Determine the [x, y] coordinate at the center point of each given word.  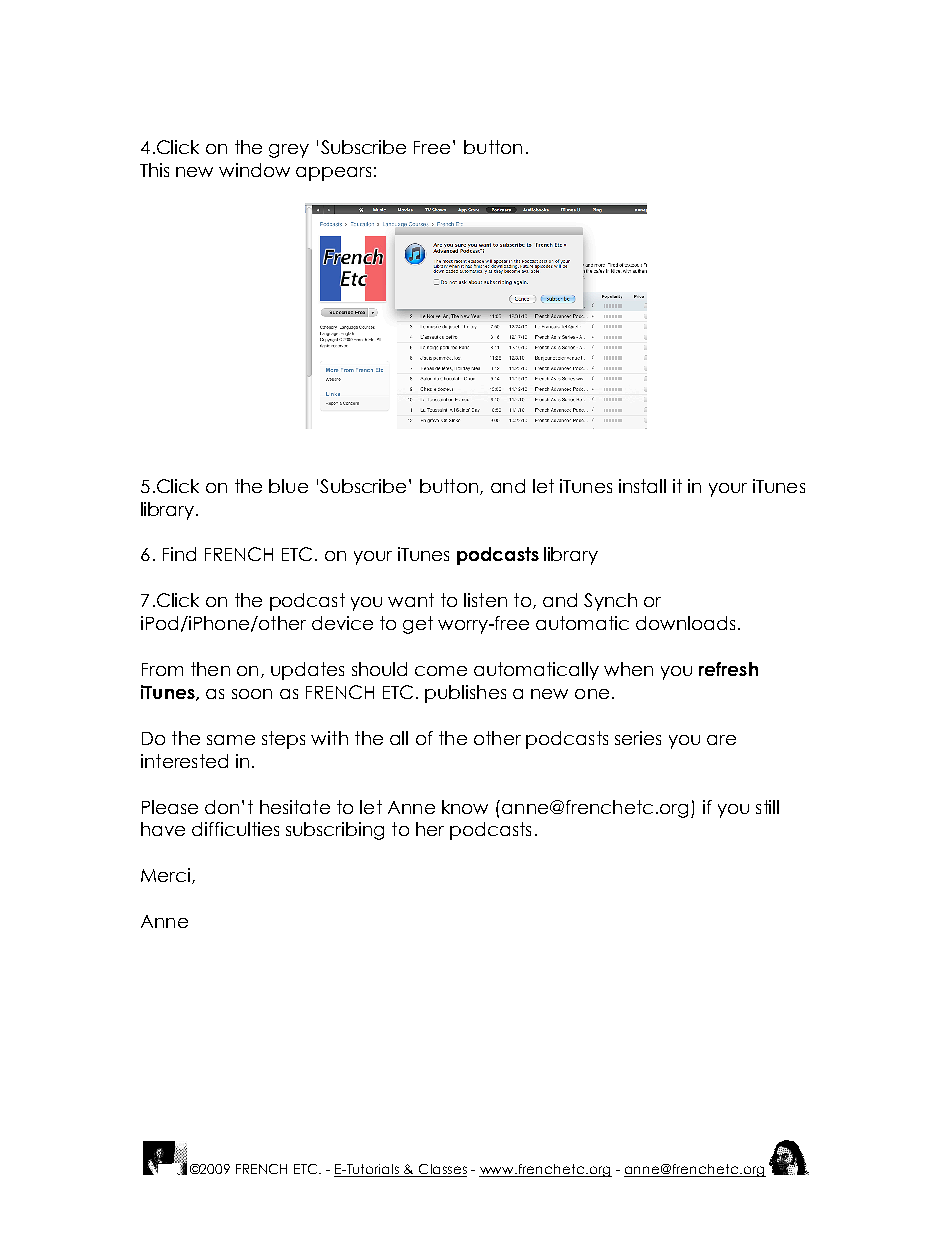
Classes [441, 1170]
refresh [728, 669]
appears [333, 174]
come [441, 671]
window [254, 170]
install [642, 486]
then [210, 669]
